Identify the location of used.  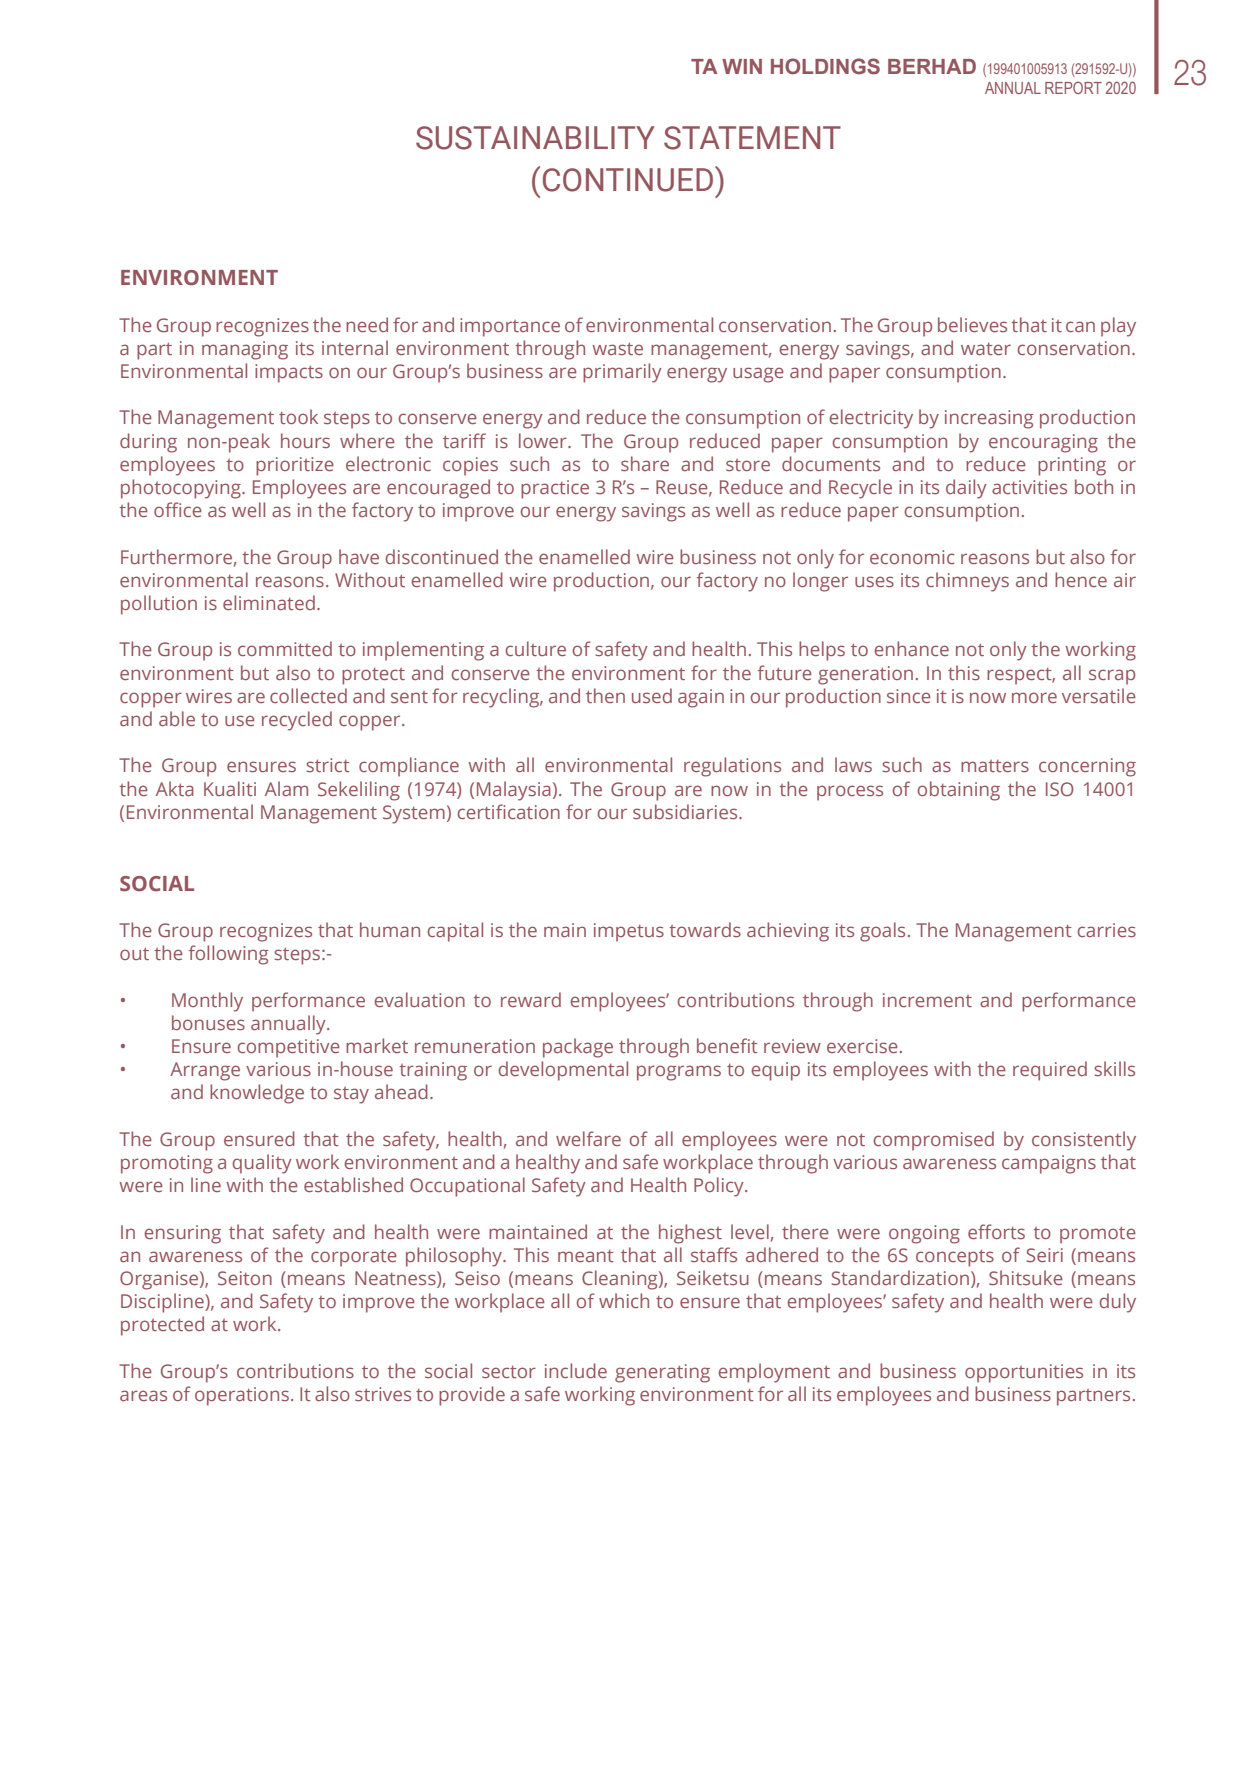
(652, 695).
